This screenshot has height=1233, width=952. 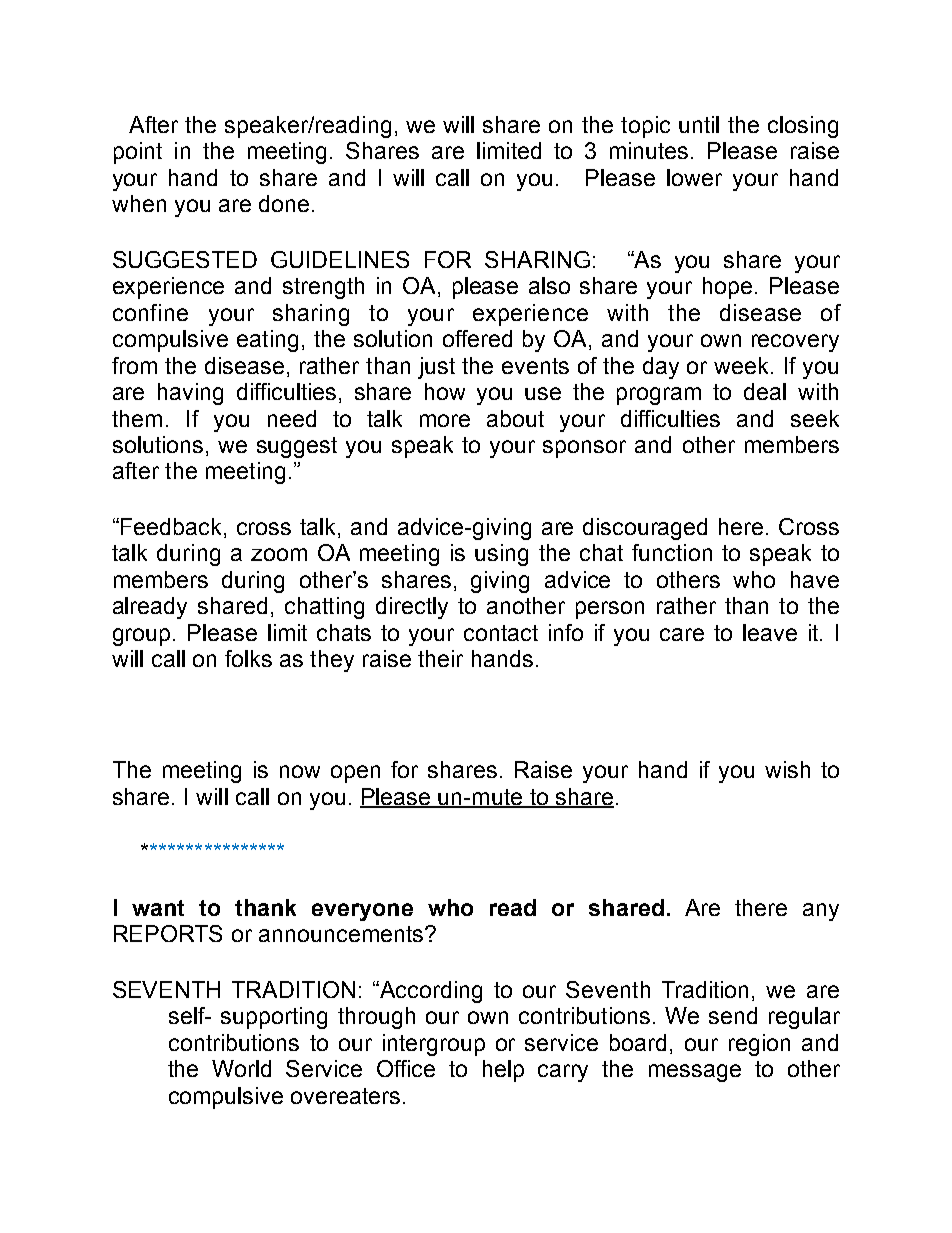 What do you see at coordinates (138, 153) in the screenshot?
I see `point` at bounding box center [138, 153].
